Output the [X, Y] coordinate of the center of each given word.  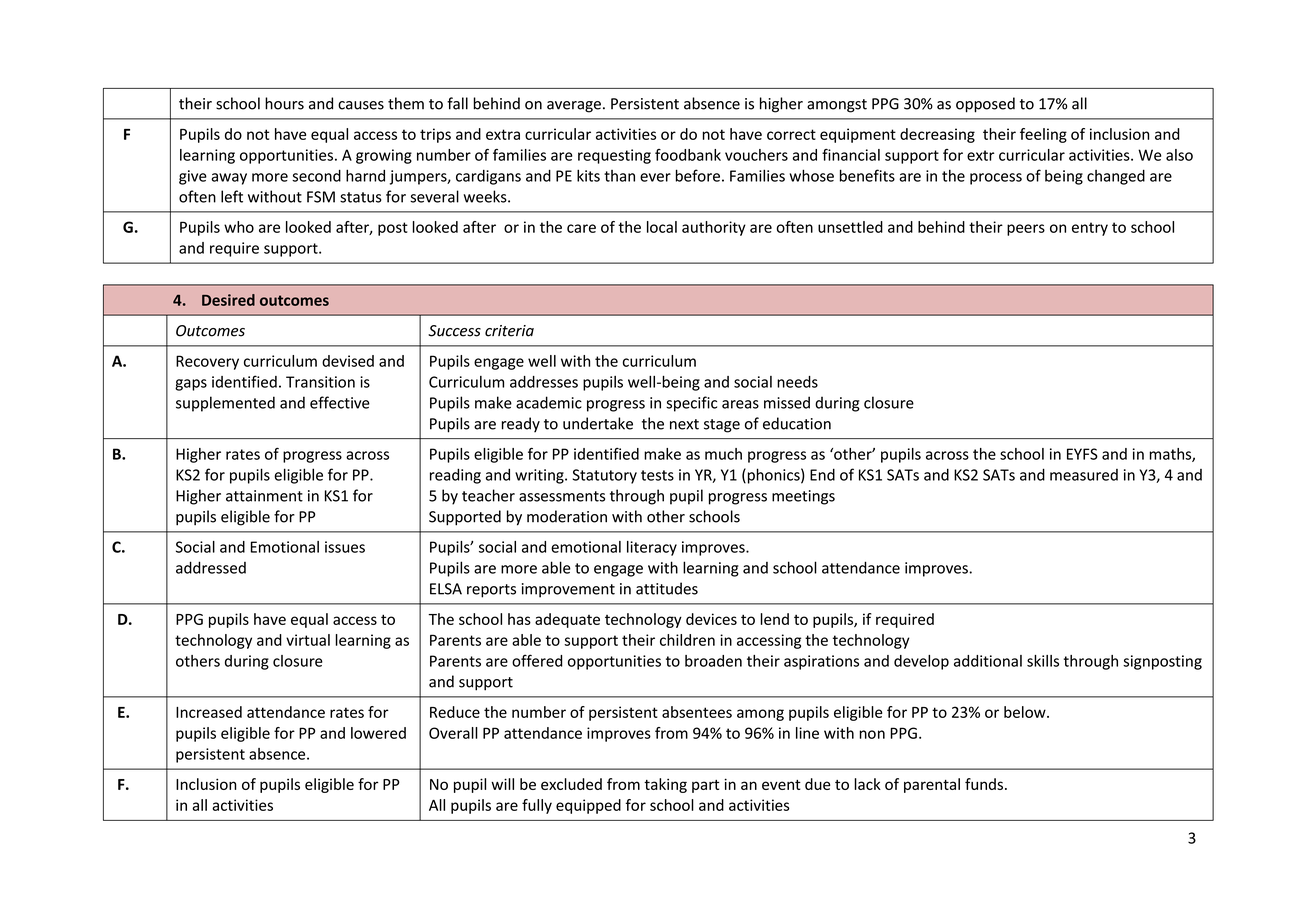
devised [348, 361]
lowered [378, 733]
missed [787, 402]
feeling [1043, 135]
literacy [652, 548]
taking [665, 785]
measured [1084, 475]
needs [797, 382]
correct [791, 134]
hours [284, 103]
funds [984, 784]
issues [345, 547]
